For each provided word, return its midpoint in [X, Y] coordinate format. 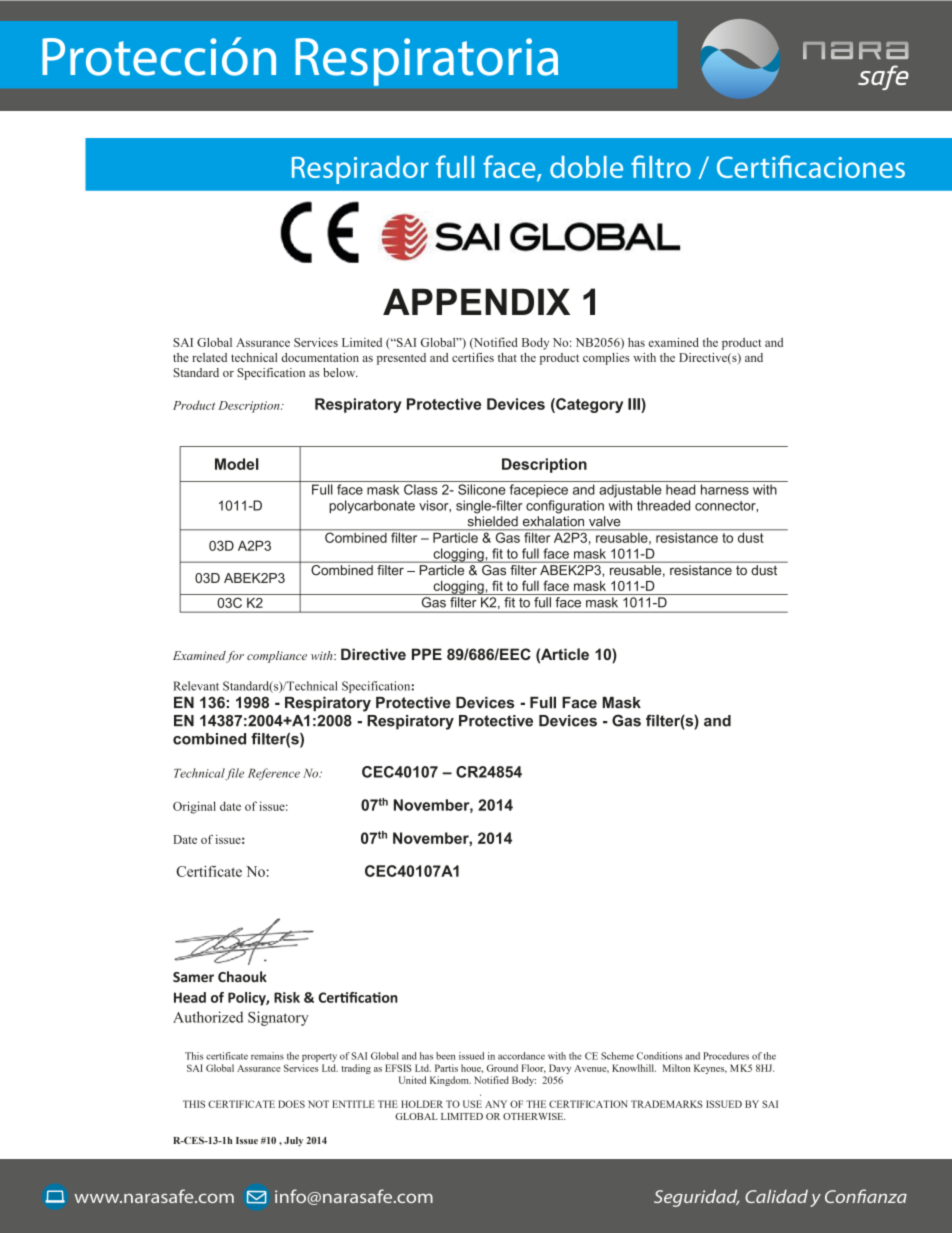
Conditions [660, 1056]
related [209, 357]
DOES [291, 1104]
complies [606, 359]
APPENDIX [476, 301]
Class [421, 489]
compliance [277, 657]
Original [194, 807]
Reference [274, 774]
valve [604, 521]
